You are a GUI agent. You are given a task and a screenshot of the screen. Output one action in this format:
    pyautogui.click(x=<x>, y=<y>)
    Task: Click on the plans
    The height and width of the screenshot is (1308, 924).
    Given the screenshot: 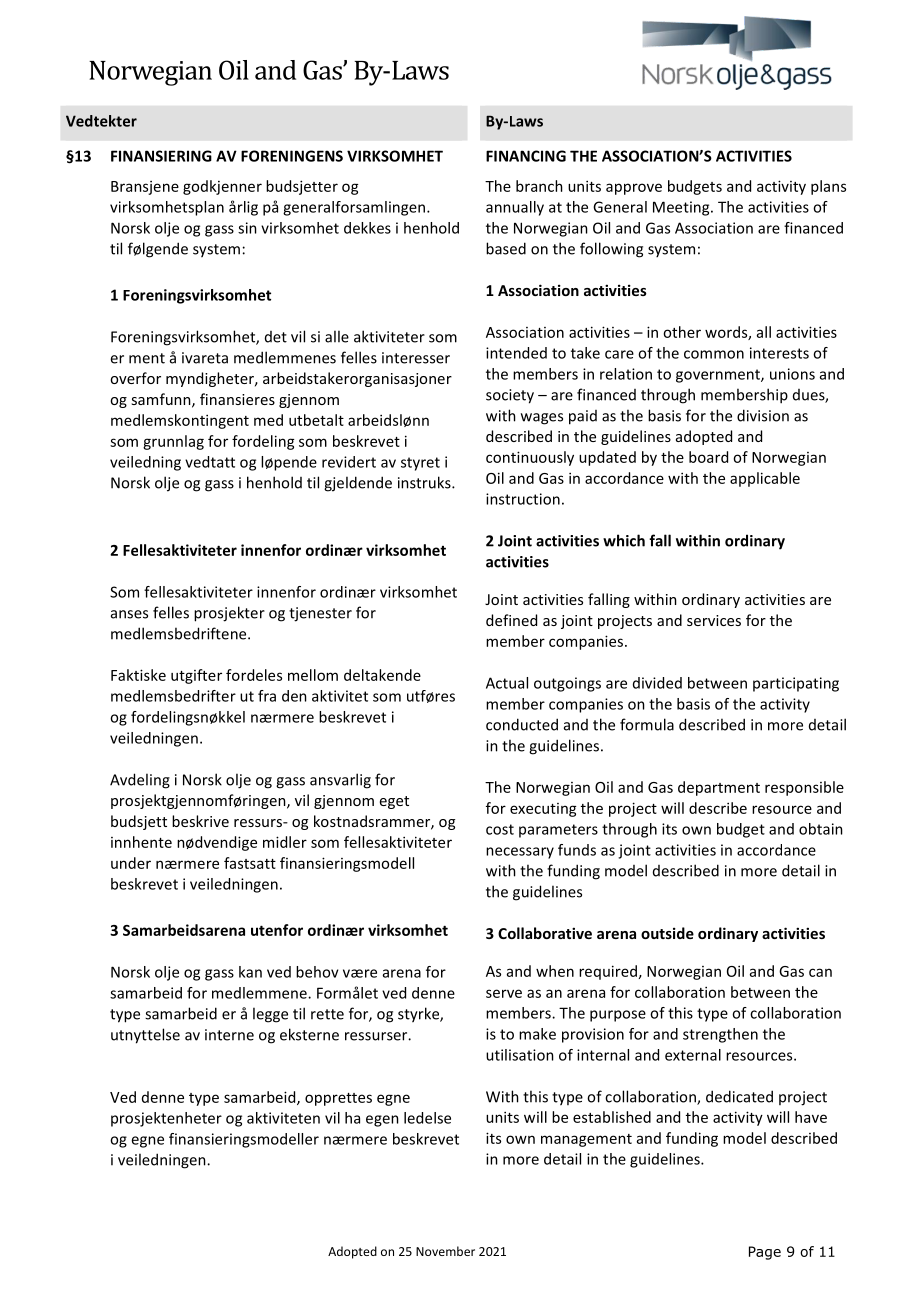 What is the action you would take?
    pyautogui.click(x=828, y=187)
